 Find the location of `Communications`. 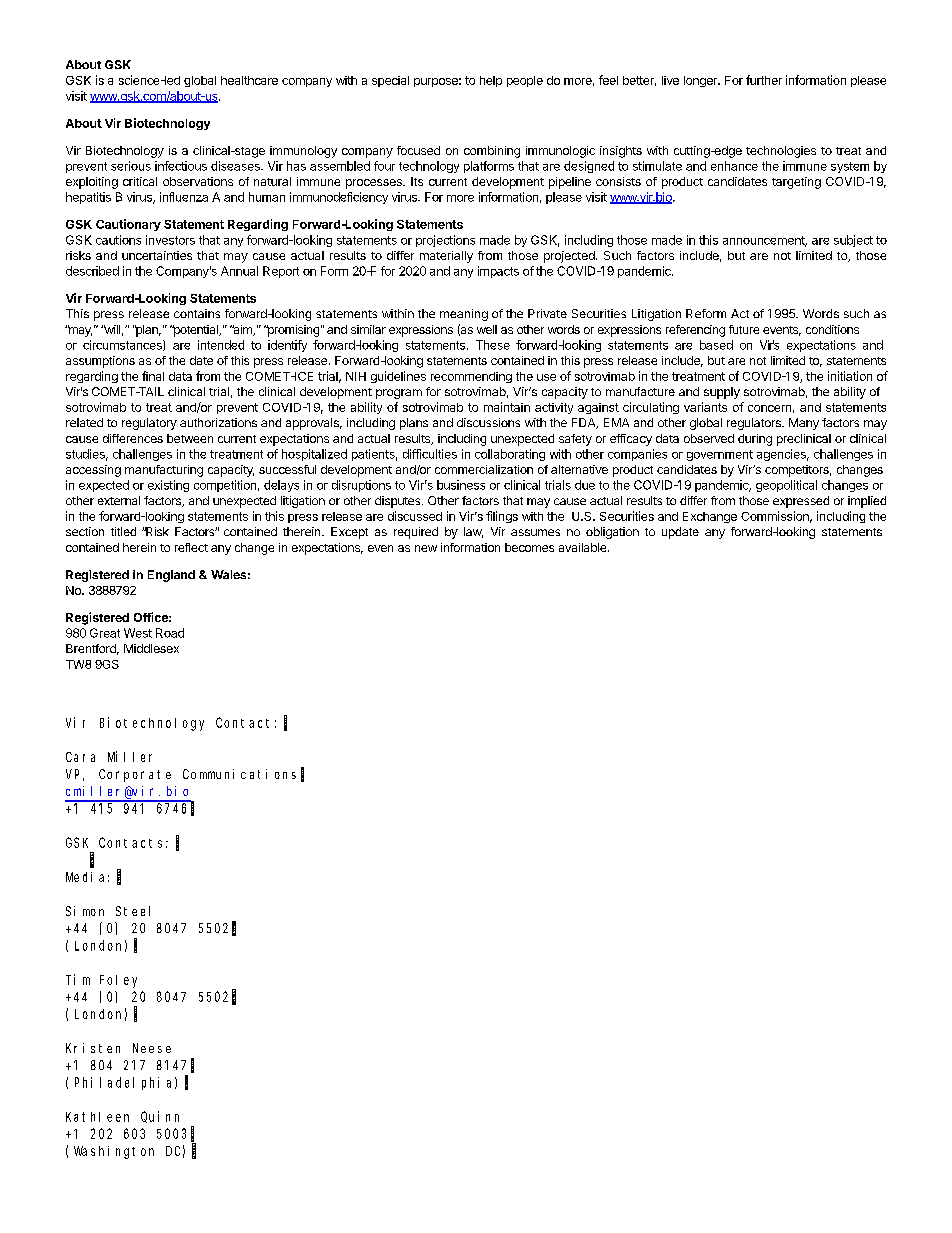

Communications is located at coordinates (239, 774).
